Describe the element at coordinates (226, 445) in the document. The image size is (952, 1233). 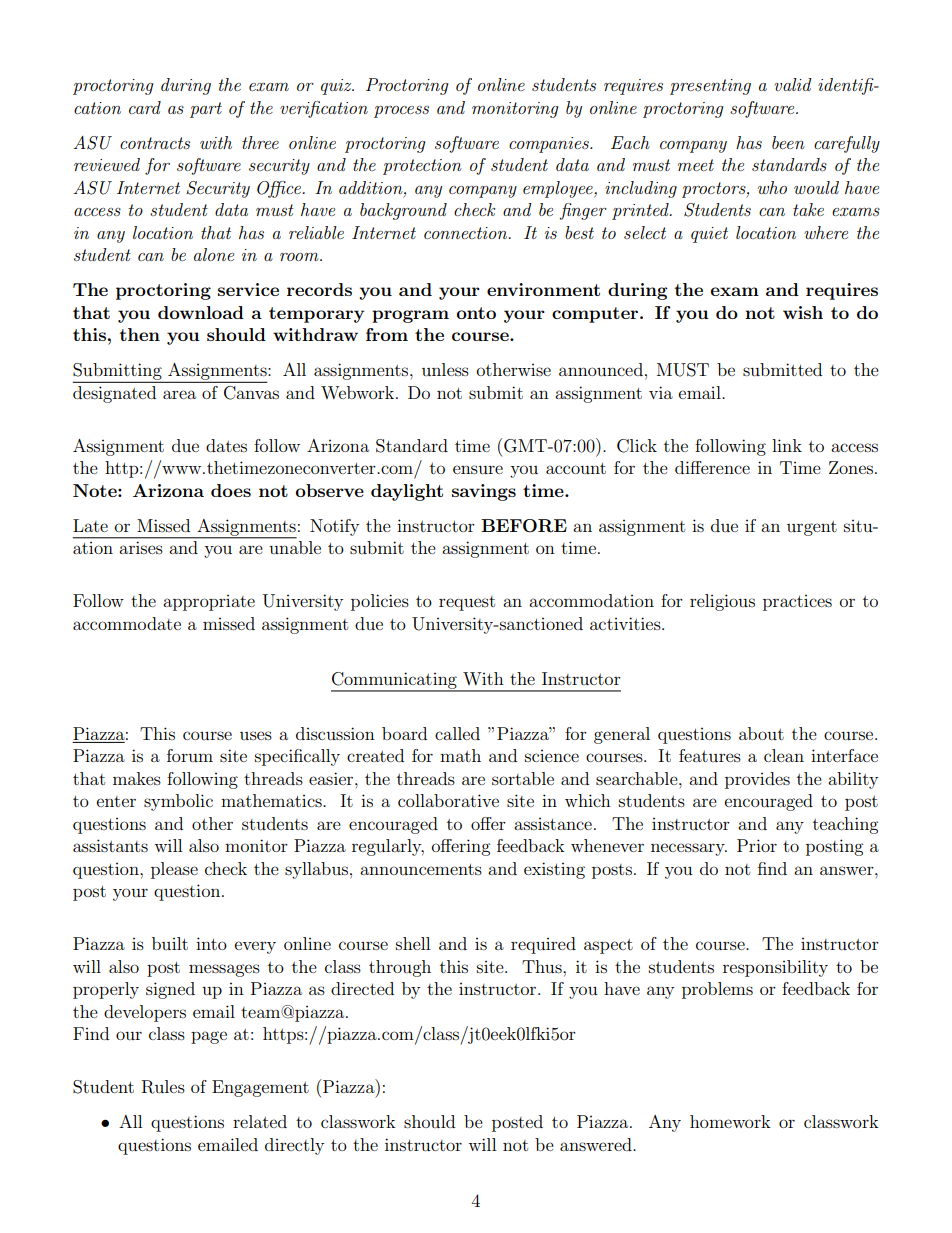
I see `dates` at that location.
